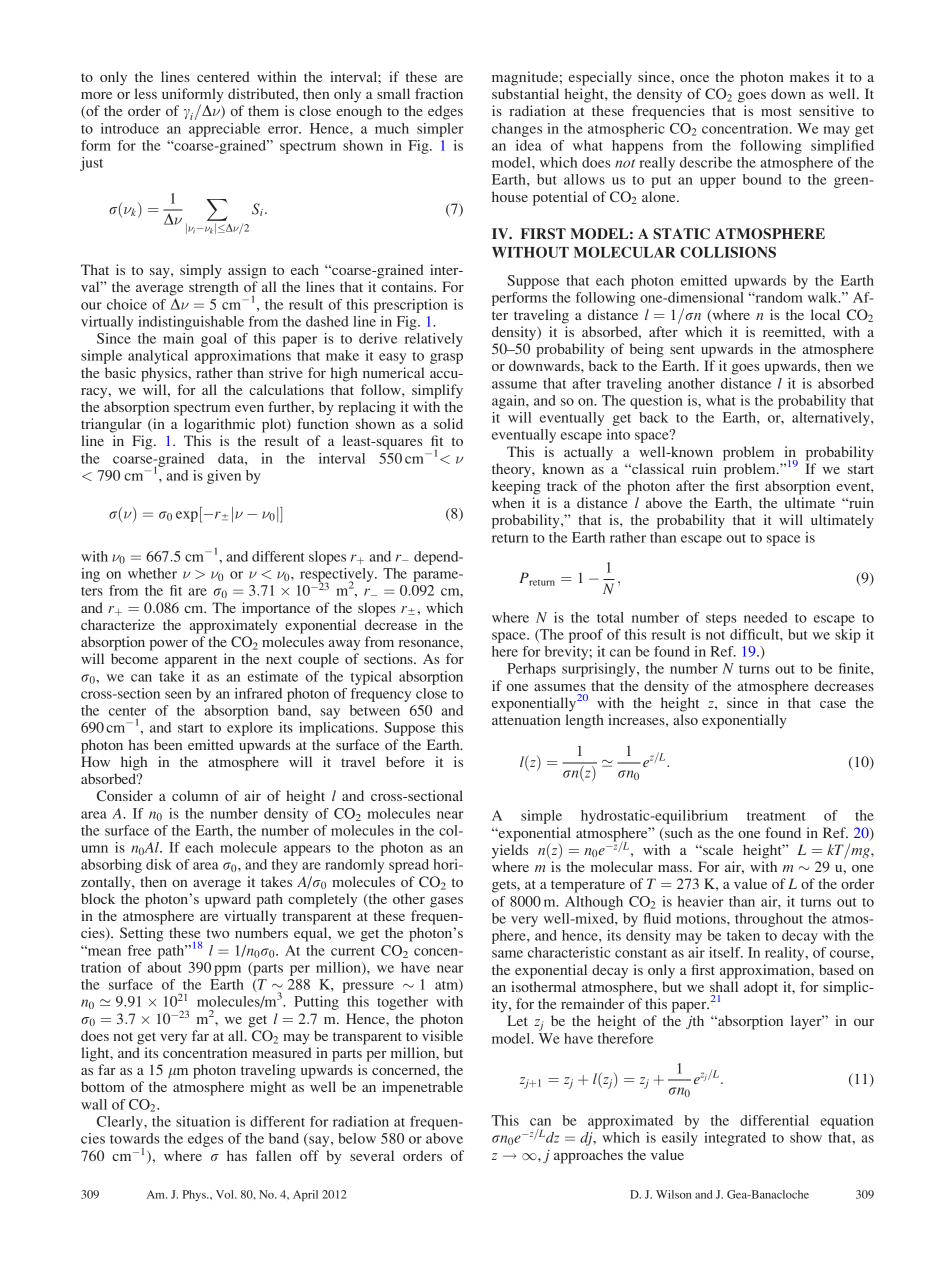  What do you see at coordinates (446, 902) in the page?
I see `gases` at bounding box center [446, 902].
